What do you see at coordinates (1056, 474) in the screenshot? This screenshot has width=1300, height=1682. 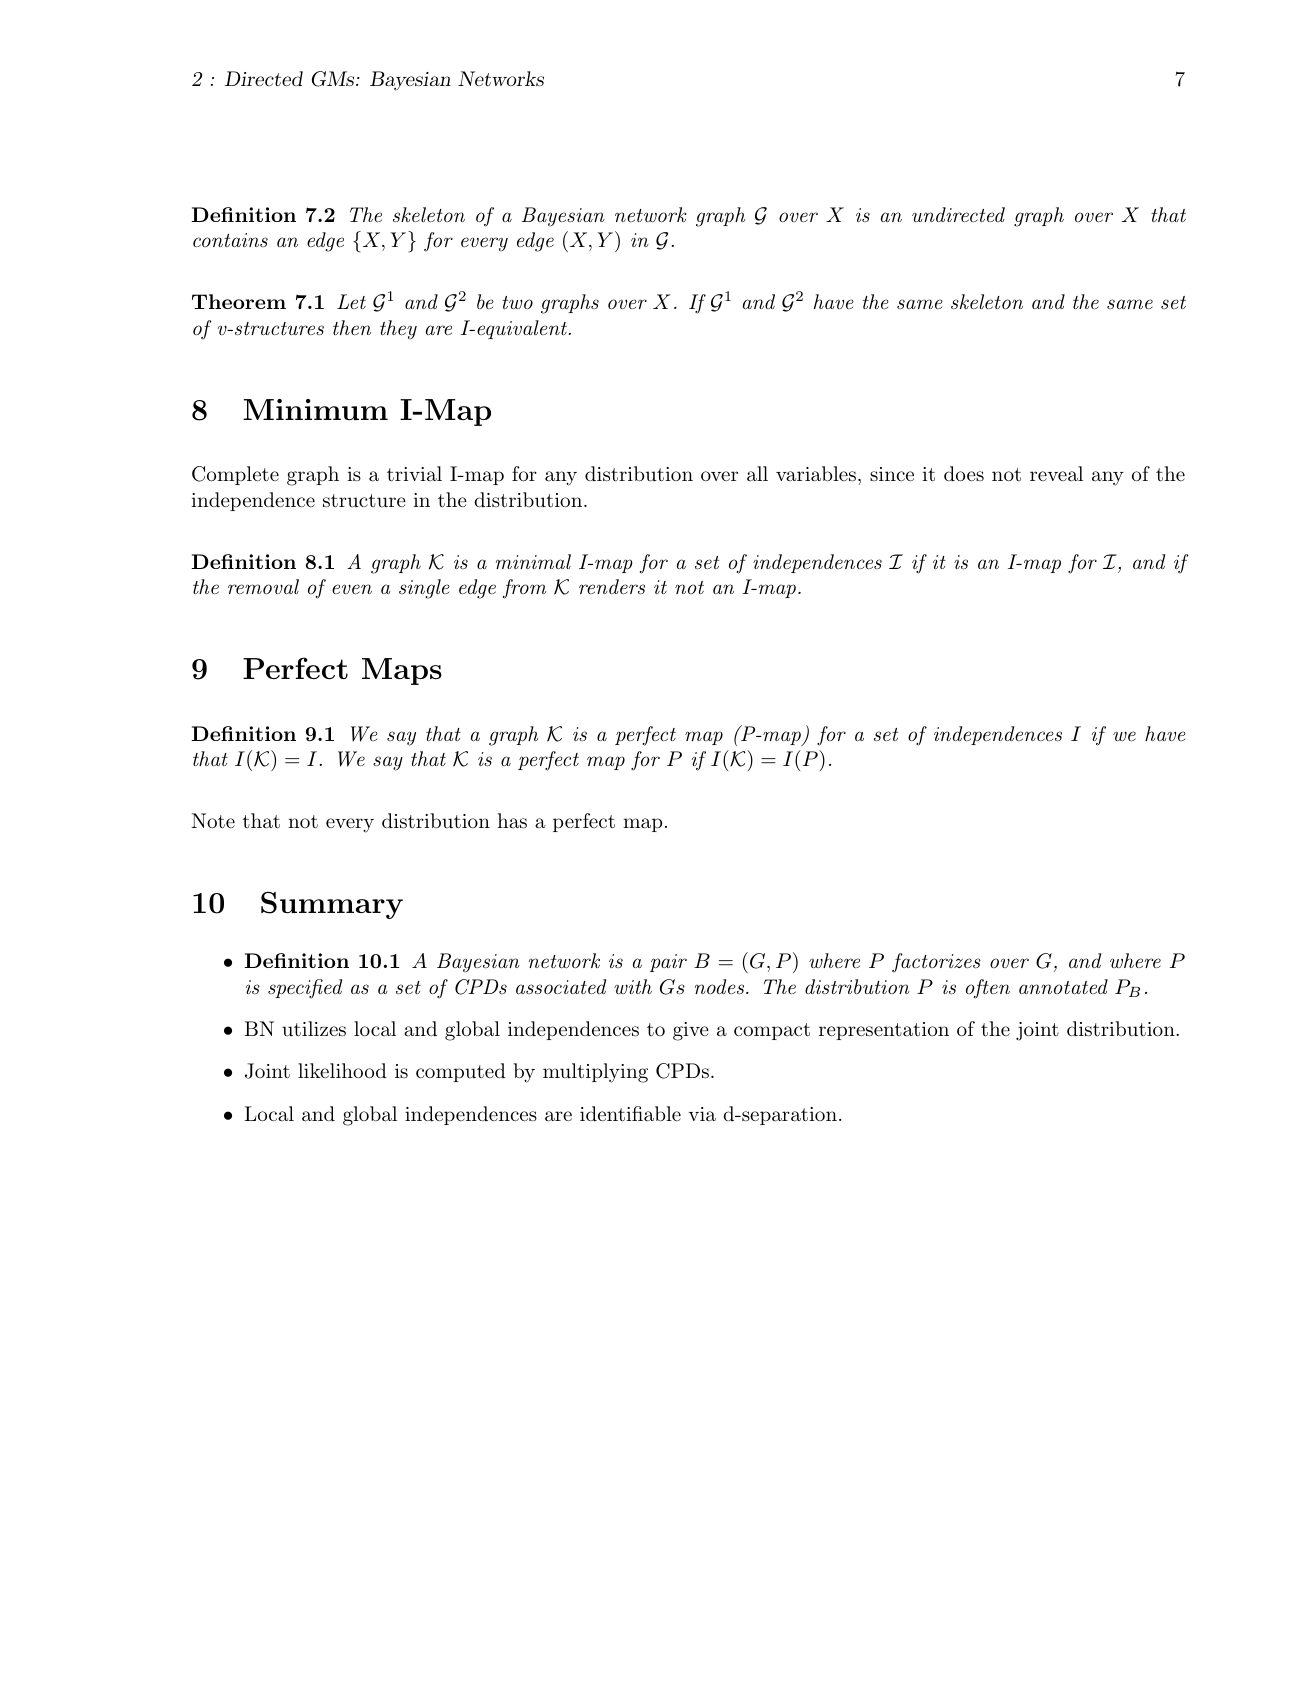 I see `reveal` at bounding box center [1056, 474].
